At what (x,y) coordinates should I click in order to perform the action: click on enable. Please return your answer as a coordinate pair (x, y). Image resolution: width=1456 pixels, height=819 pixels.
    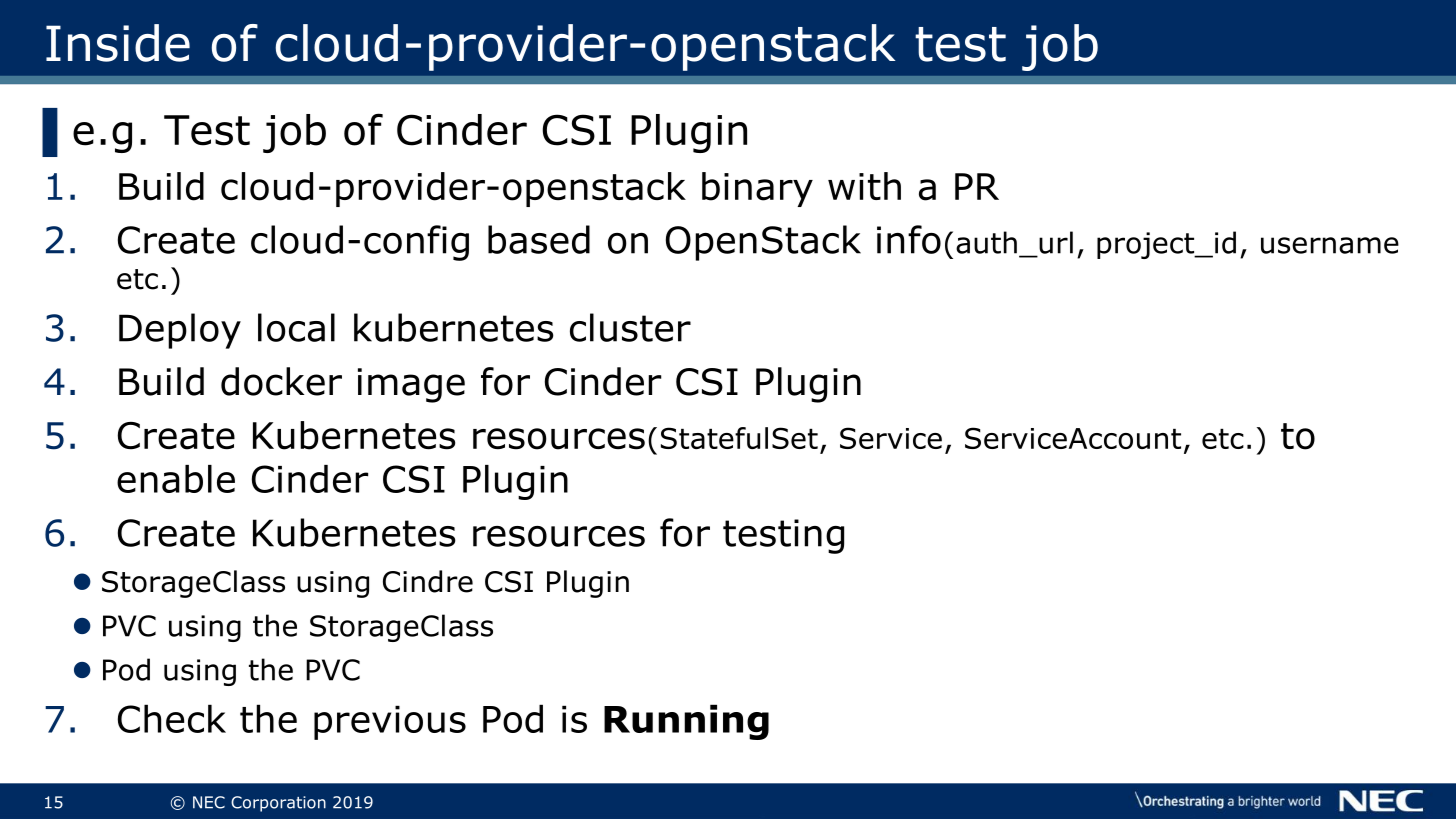
    Looking at the image, I should click on (176, 479).
